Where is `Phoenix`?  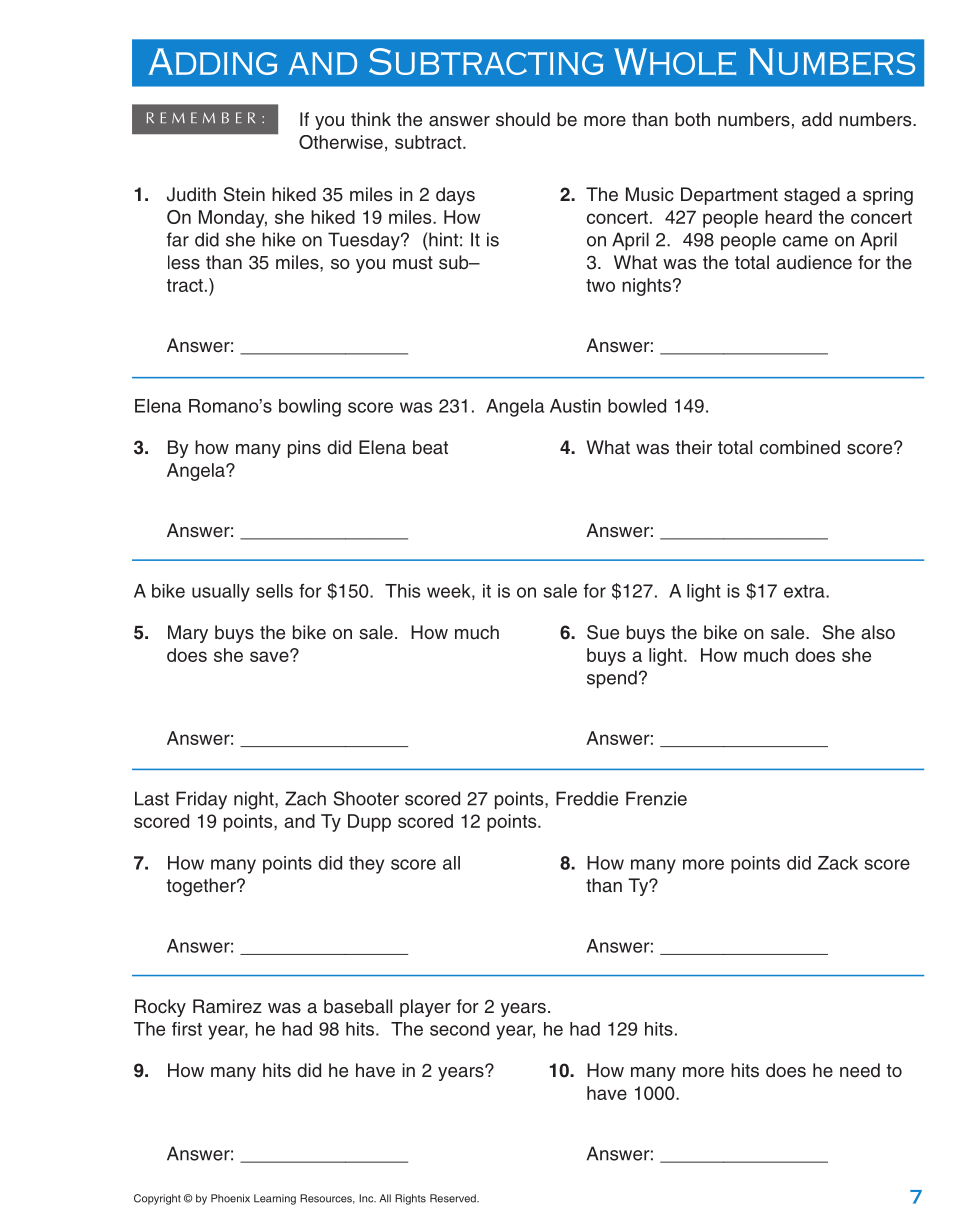
Phoenix is located at coordinates (230, 1198).
